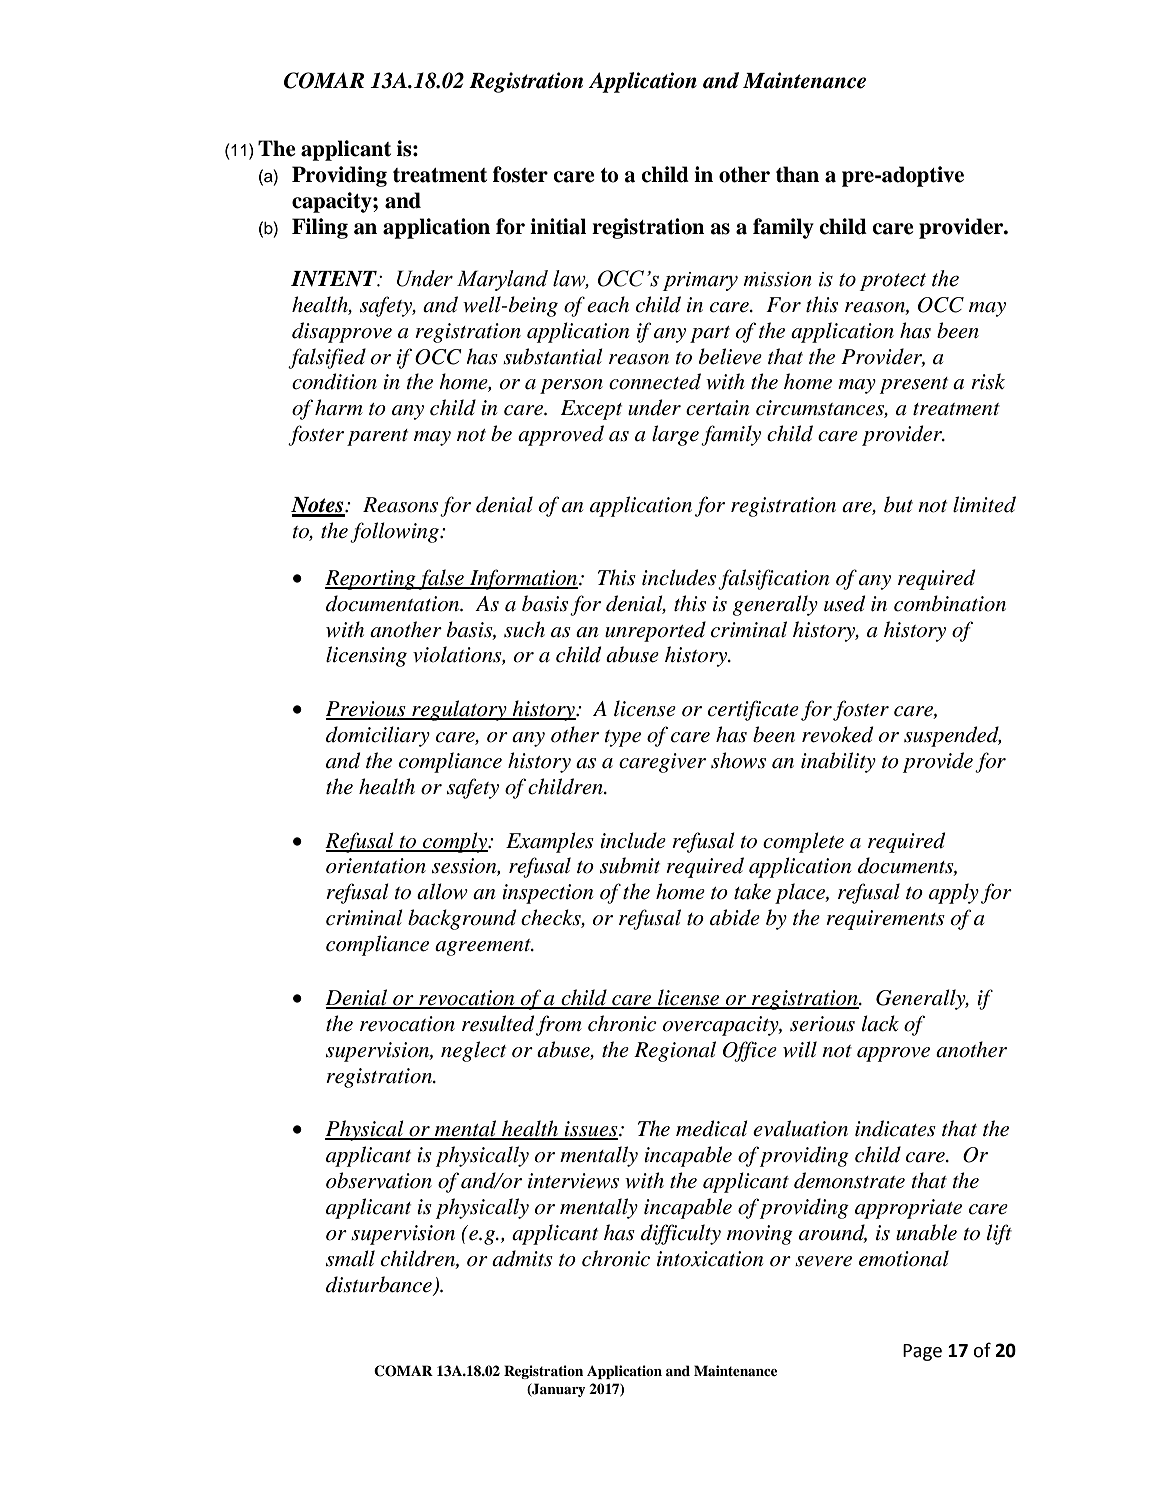 Image resolution: width=1151 pixels, height=1490 pixels. I want to click on intoxication, so click(710, 1259).
